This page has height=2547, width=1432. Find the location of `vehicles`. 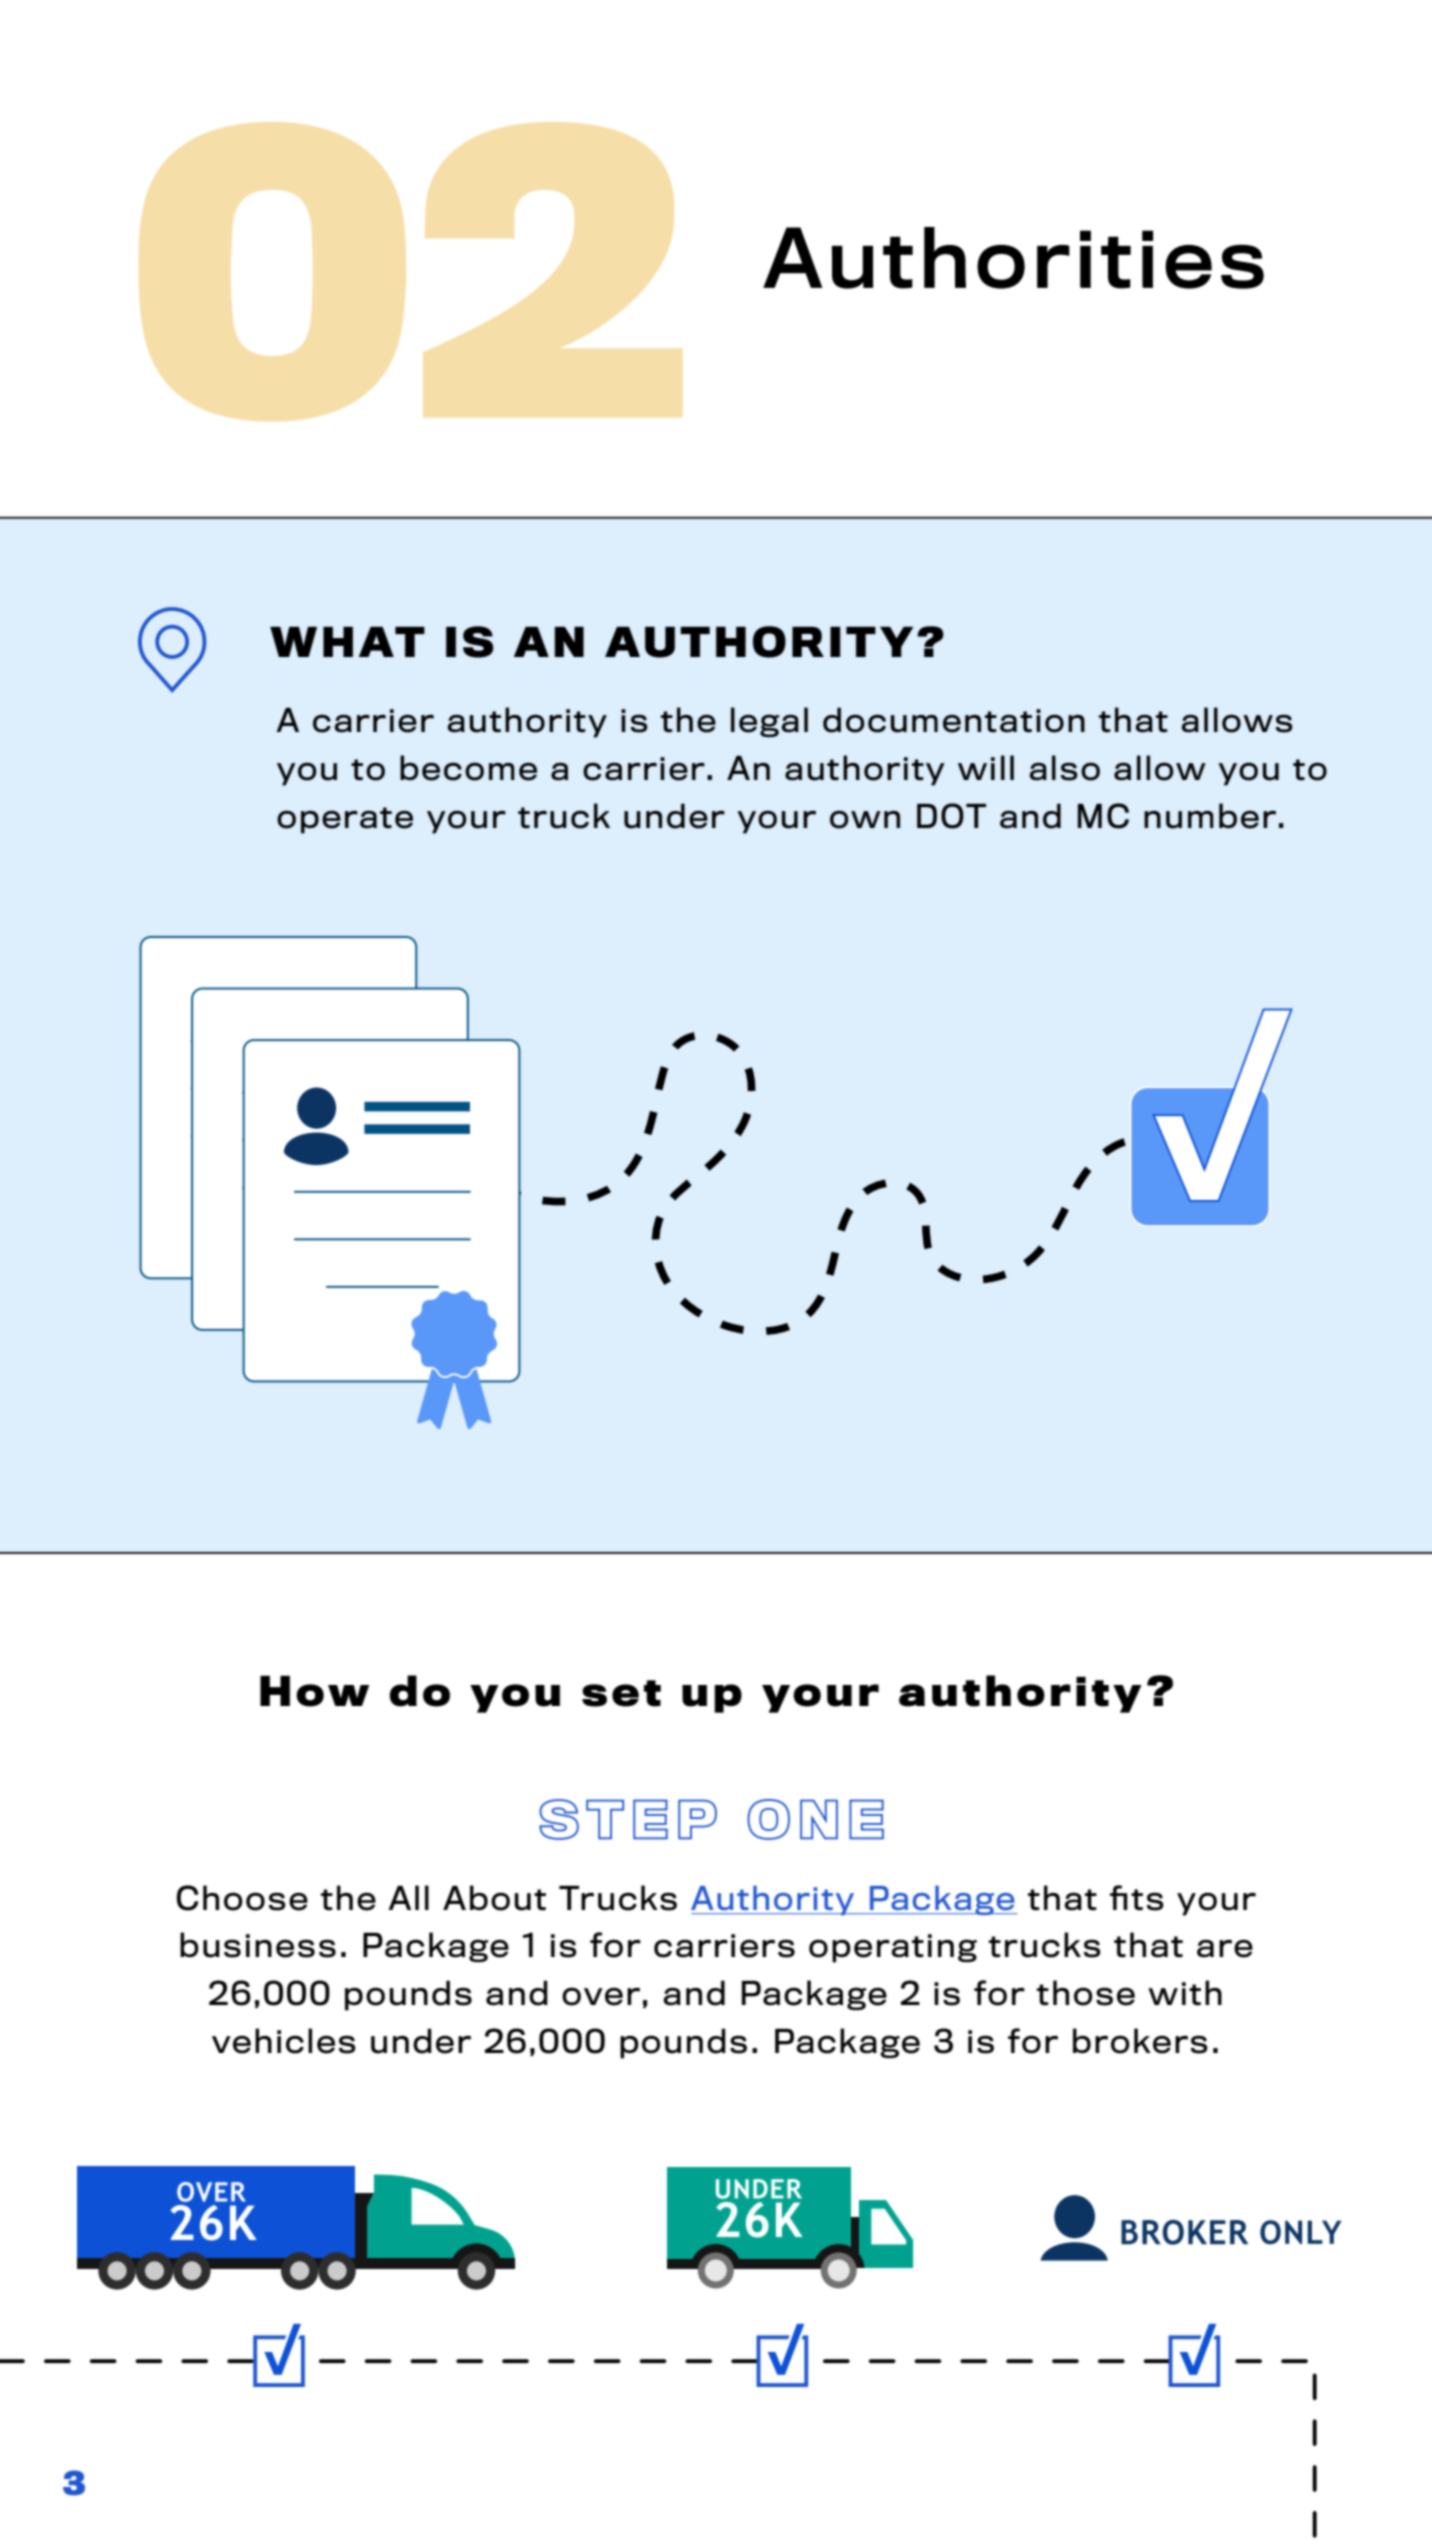

vehicles is located at coordinates (284, 2041).
